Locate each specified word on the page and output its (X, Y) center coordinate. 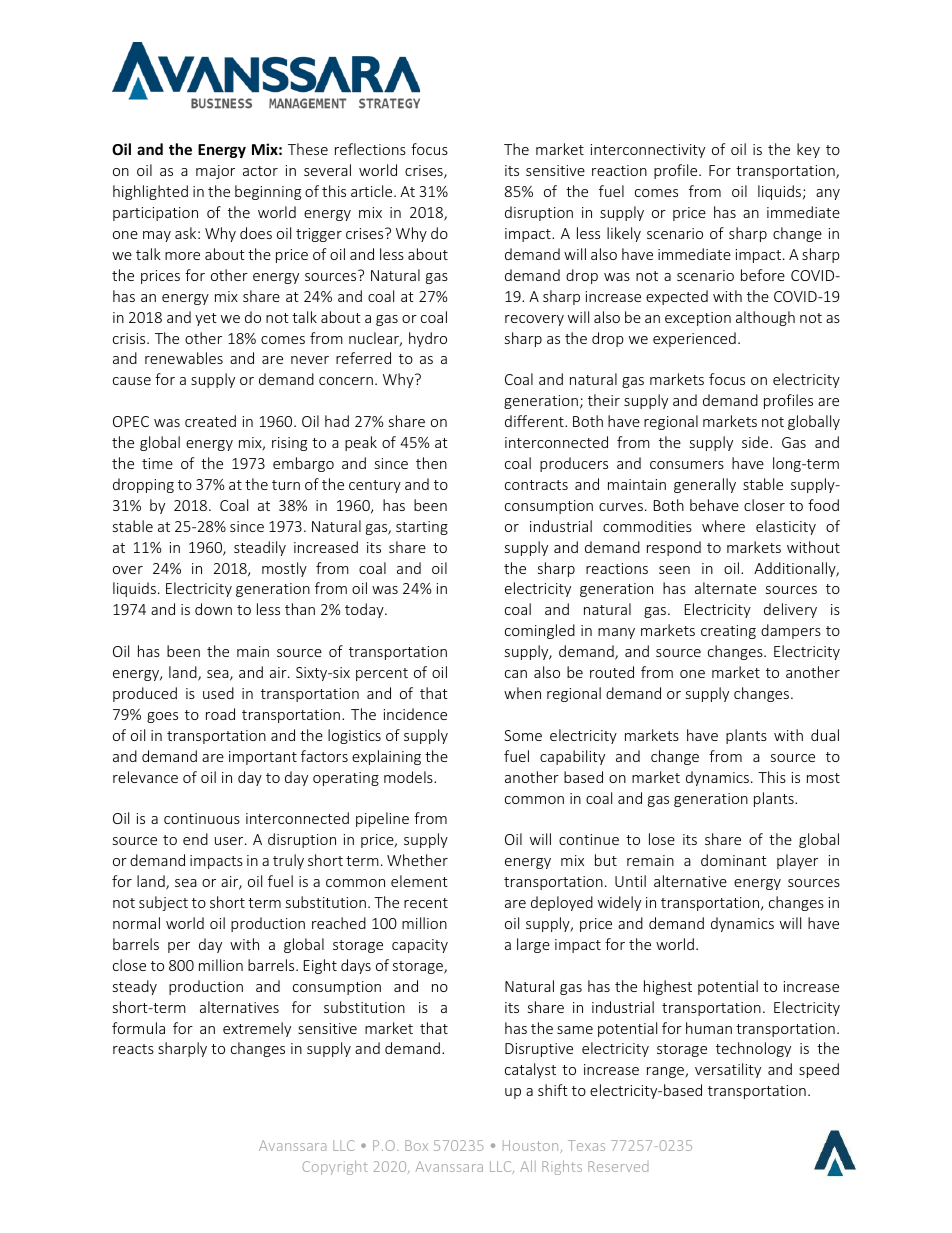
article (373, 191)
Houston (532, 1146)
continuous (202, 818)
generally (705, 485)
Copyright (335, 1168)
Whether (417, 860)
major (215, 172)
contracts (536, 485)
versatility (728, 1070)
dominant (734, 860)
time (157, 463)
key (808, 150)
